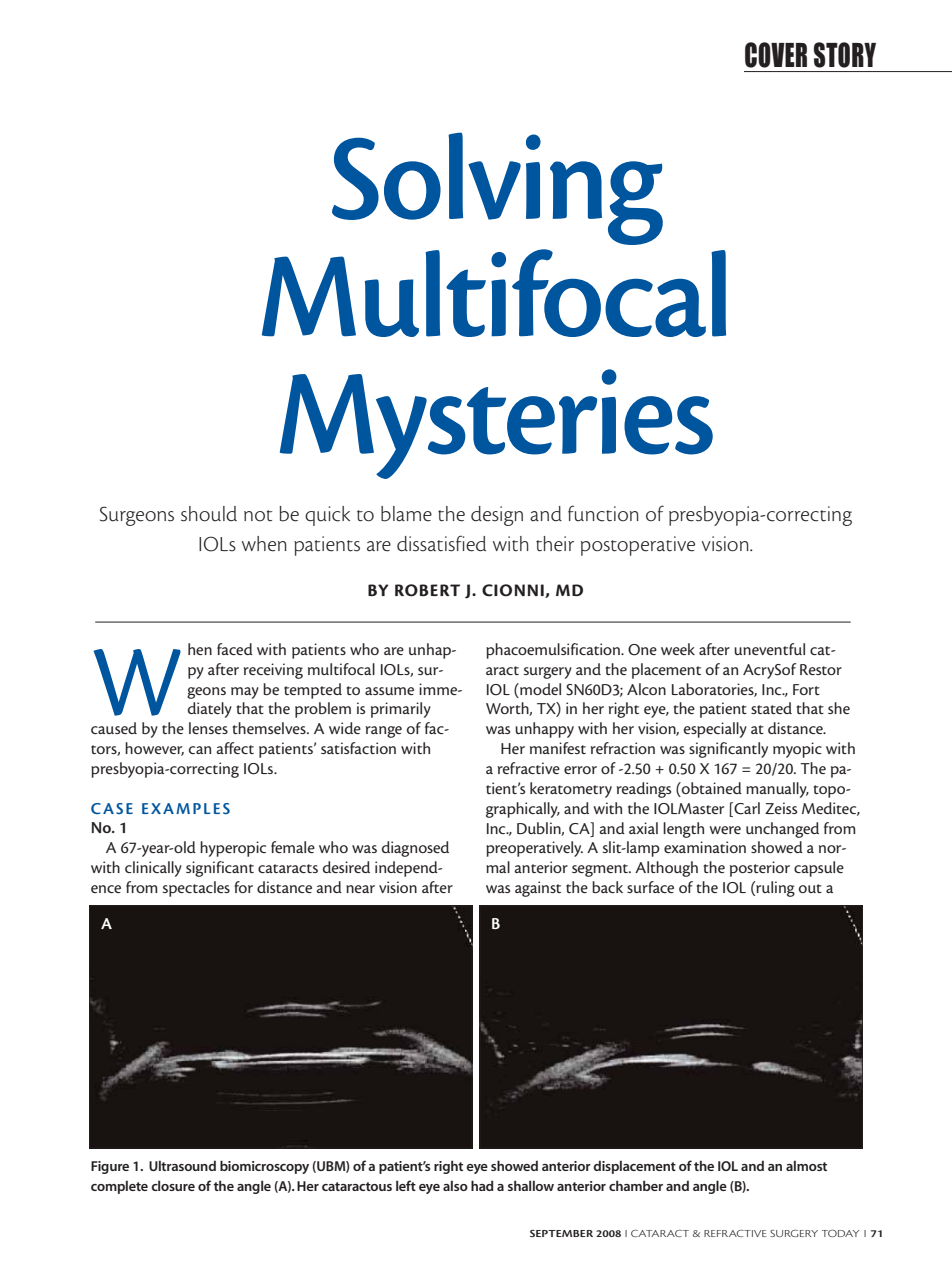  What do you see at coordinates (776, 55) in the screenshot?
I see `COVER` at bounding box center [776, 55].
